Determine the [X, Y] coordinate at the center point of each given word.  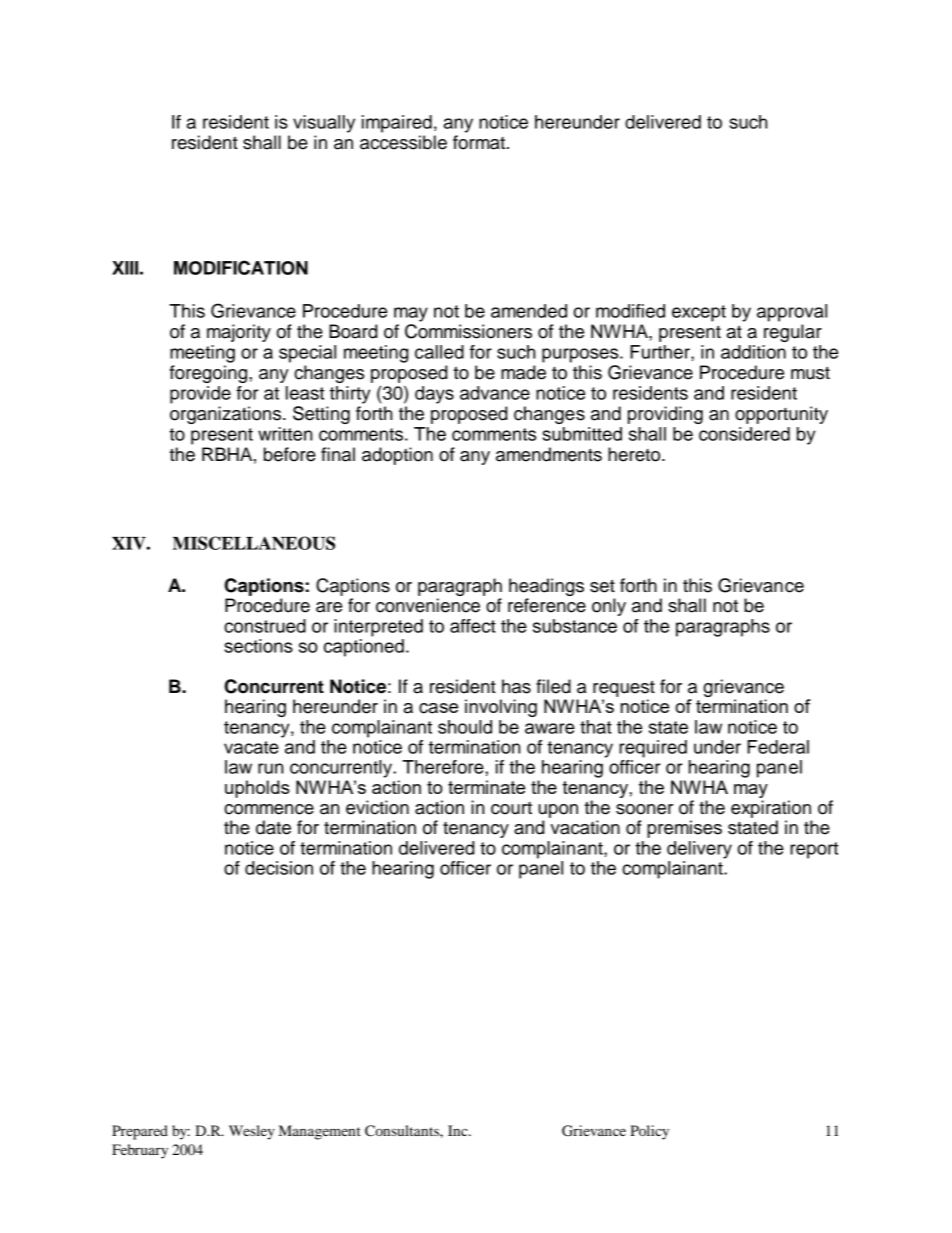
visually [324, 124]
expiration [771, 809]
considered [744, 434]
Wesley [252, 1132]
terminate [486, 787]
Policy [649, 1132]
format [479, 142]
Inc [459, 1130]
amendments [549, 454]
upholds [257, 789]
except [699, 313]
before [290, 454]
